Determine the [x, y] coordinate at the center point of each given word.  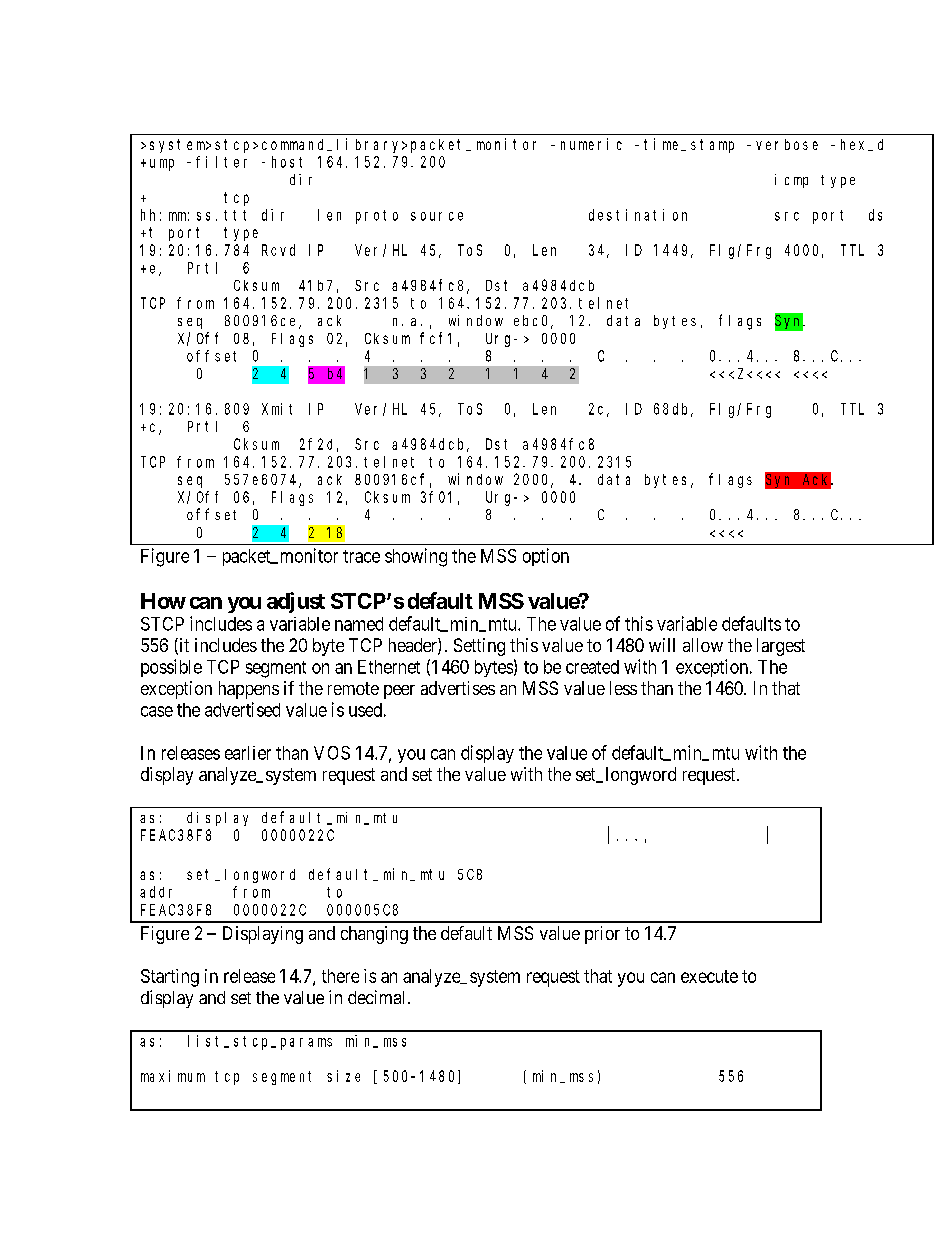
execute [709, 976]
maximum [173, 1076]
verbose [787, 144]
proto [377, 217]
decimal [378, 997]
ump [162, 165]
